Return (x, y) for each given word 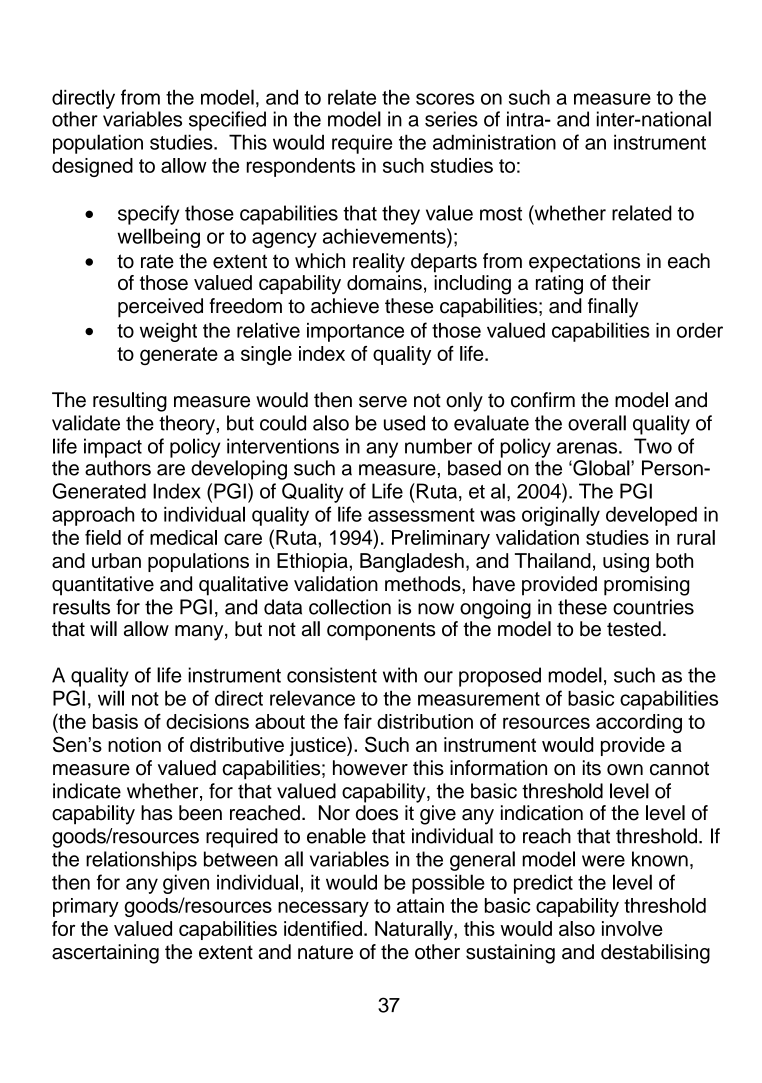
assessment (421, 515)
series (451, 119)
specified (227, 121)
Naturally (415, 930)
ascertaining (105, 954)
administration (494, 142)
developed (651, 516)
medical (183, 537)
